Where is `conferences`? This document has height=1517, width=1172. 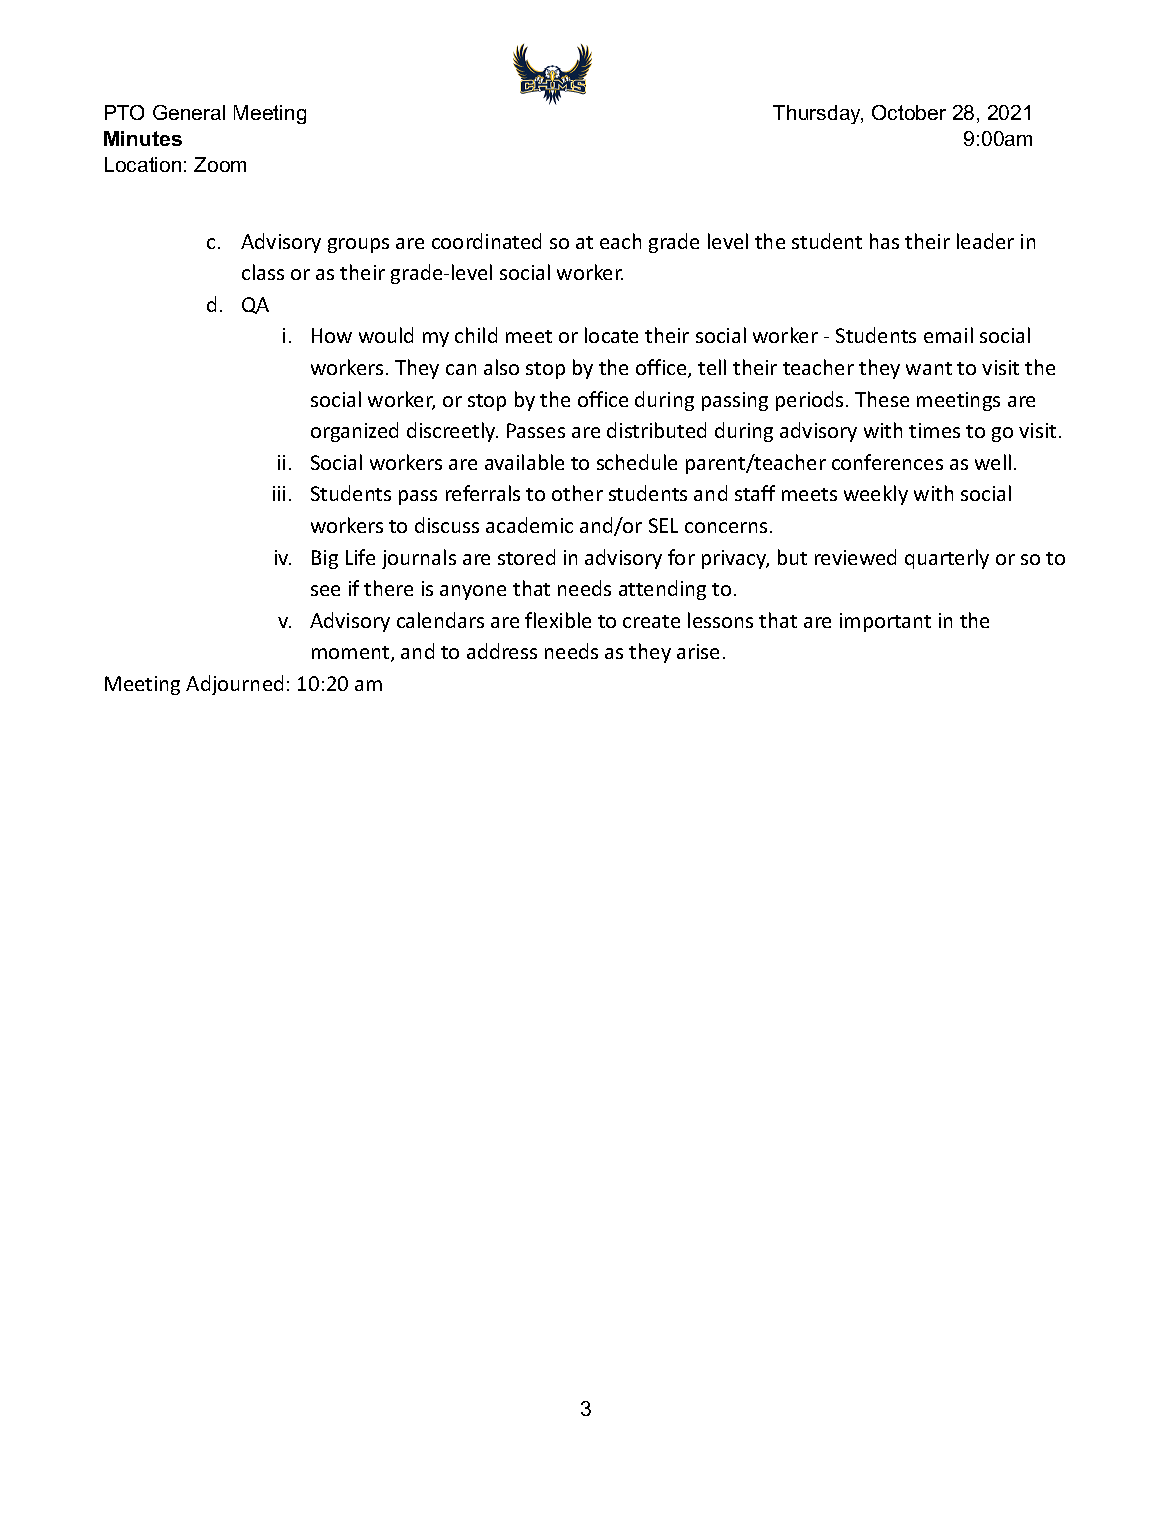
conferences is located at coordinates (887, 462).
